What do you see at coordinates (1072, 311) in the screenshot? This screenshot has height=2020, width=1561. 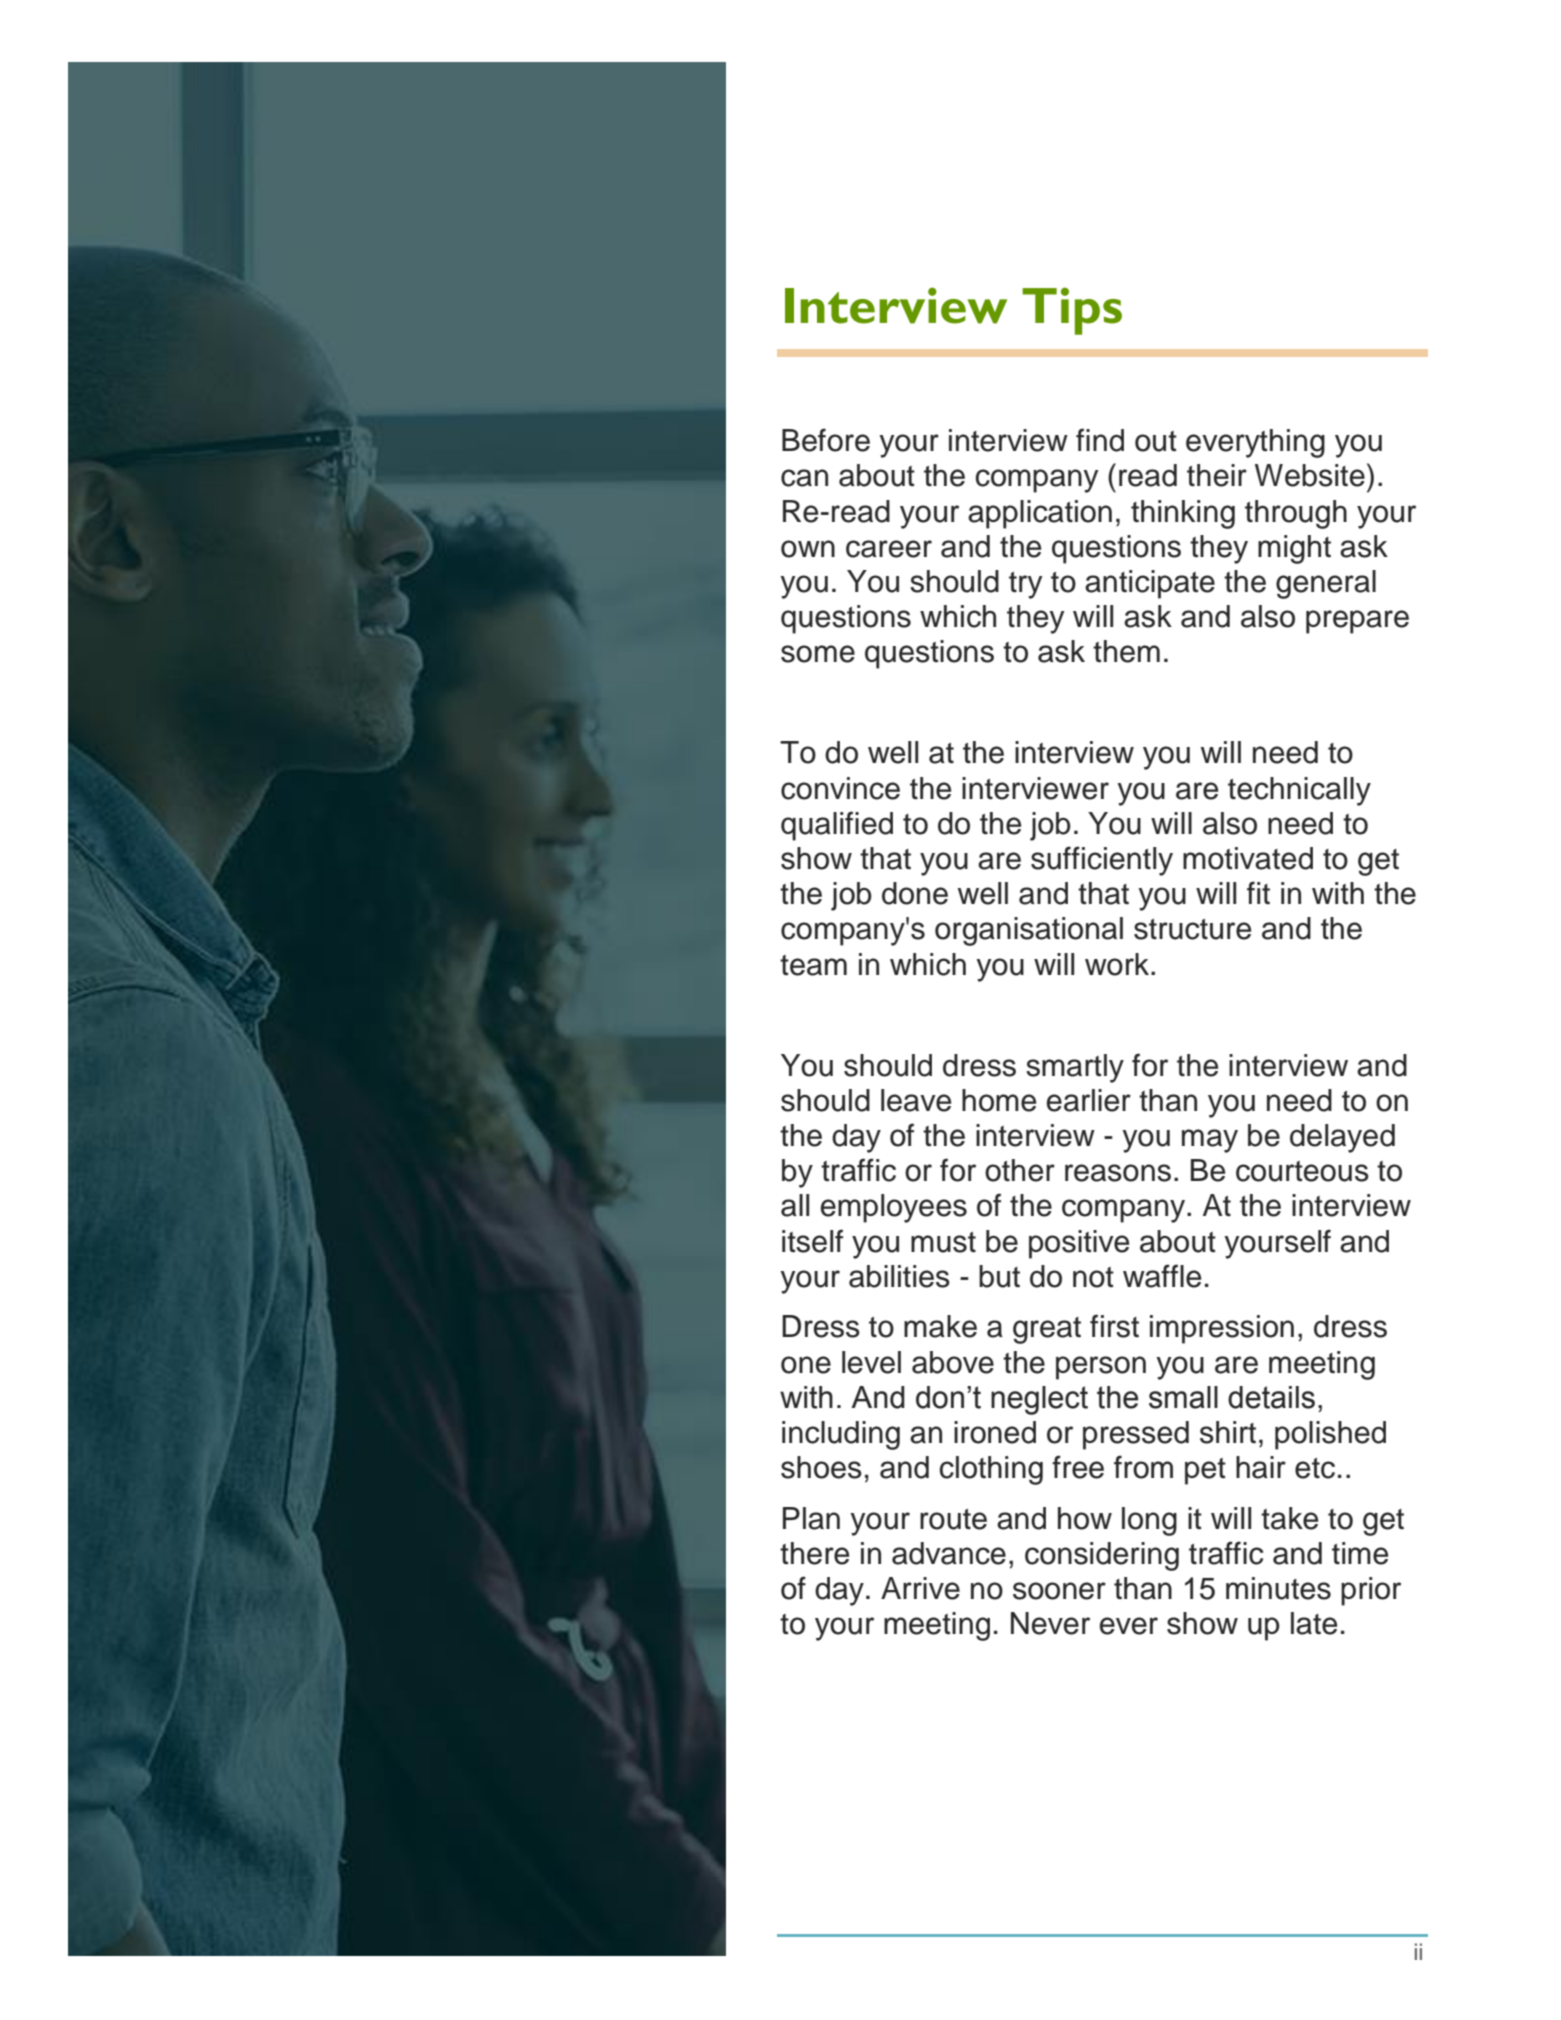 I see `Tips` at bounding box center [1072, 311].
